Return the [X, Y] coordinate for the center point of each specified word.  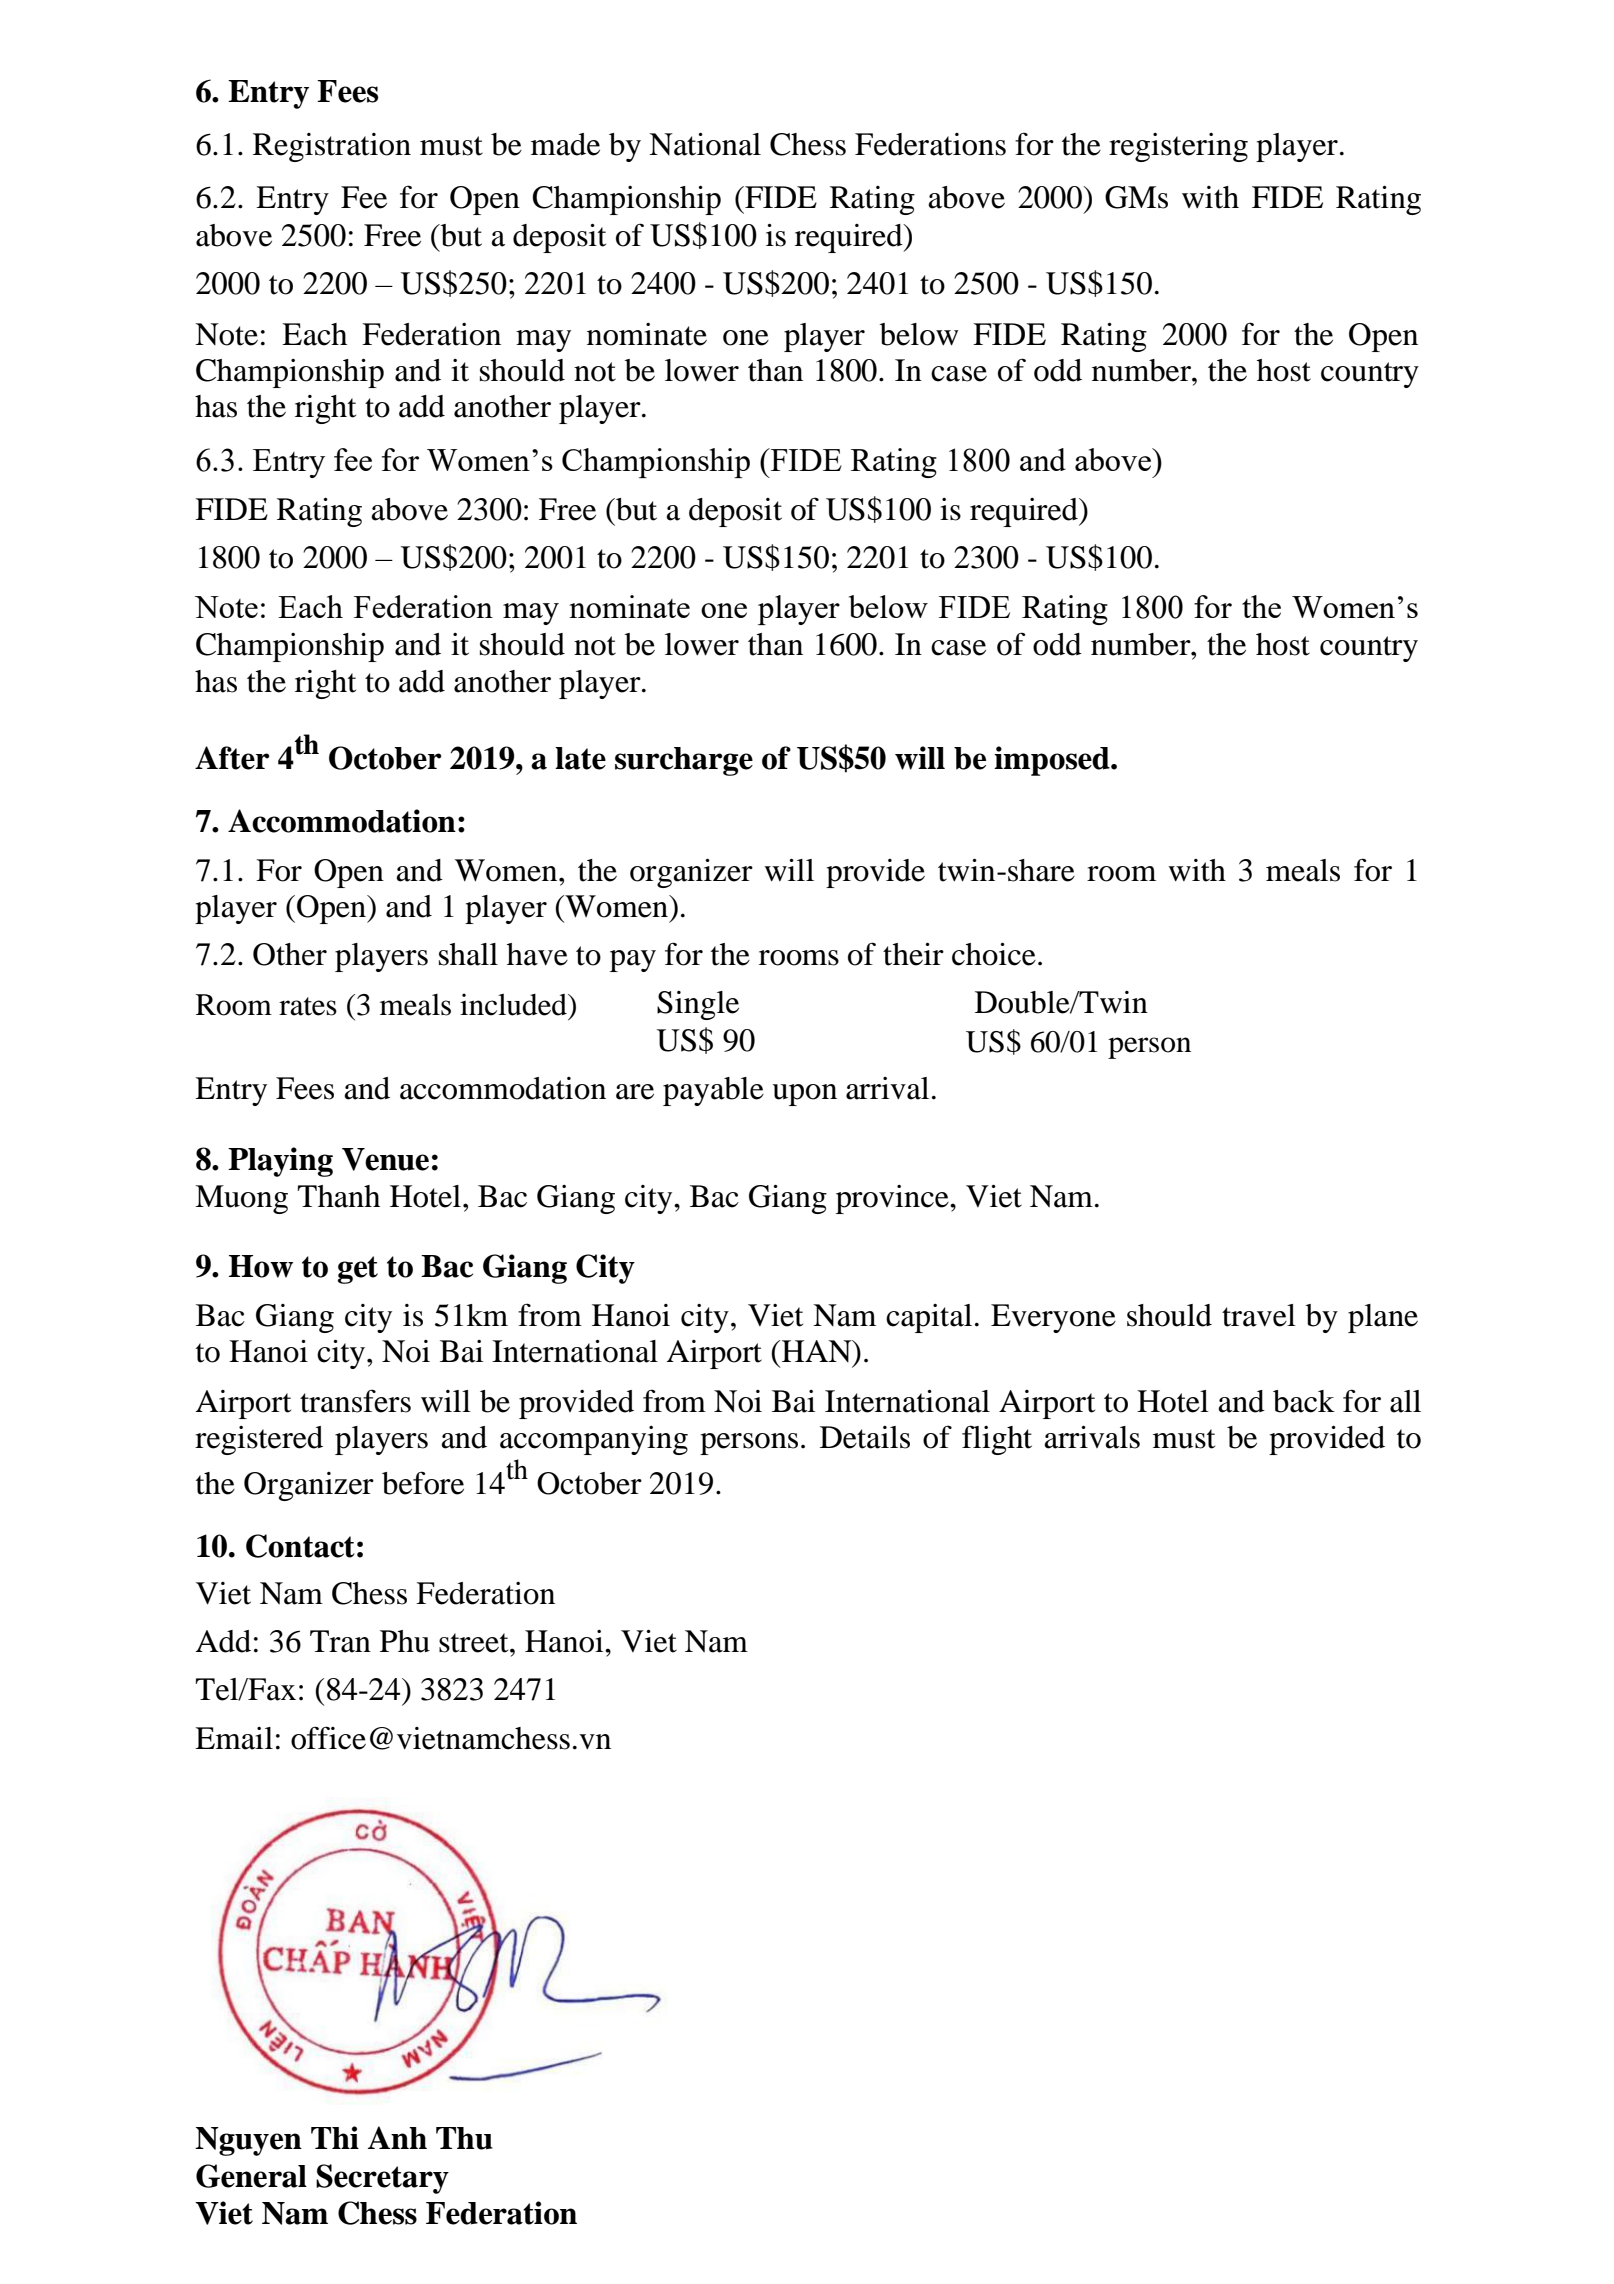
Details [865, 1437]
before [423, 1483]
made [565, 144]
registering [1178, 147]
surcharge [684, 761]
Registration [332, 147]
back [1304, 1401]
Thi [335, 2137]
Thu [464, 2138]
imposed [1053, 761]
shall [468, 954]
